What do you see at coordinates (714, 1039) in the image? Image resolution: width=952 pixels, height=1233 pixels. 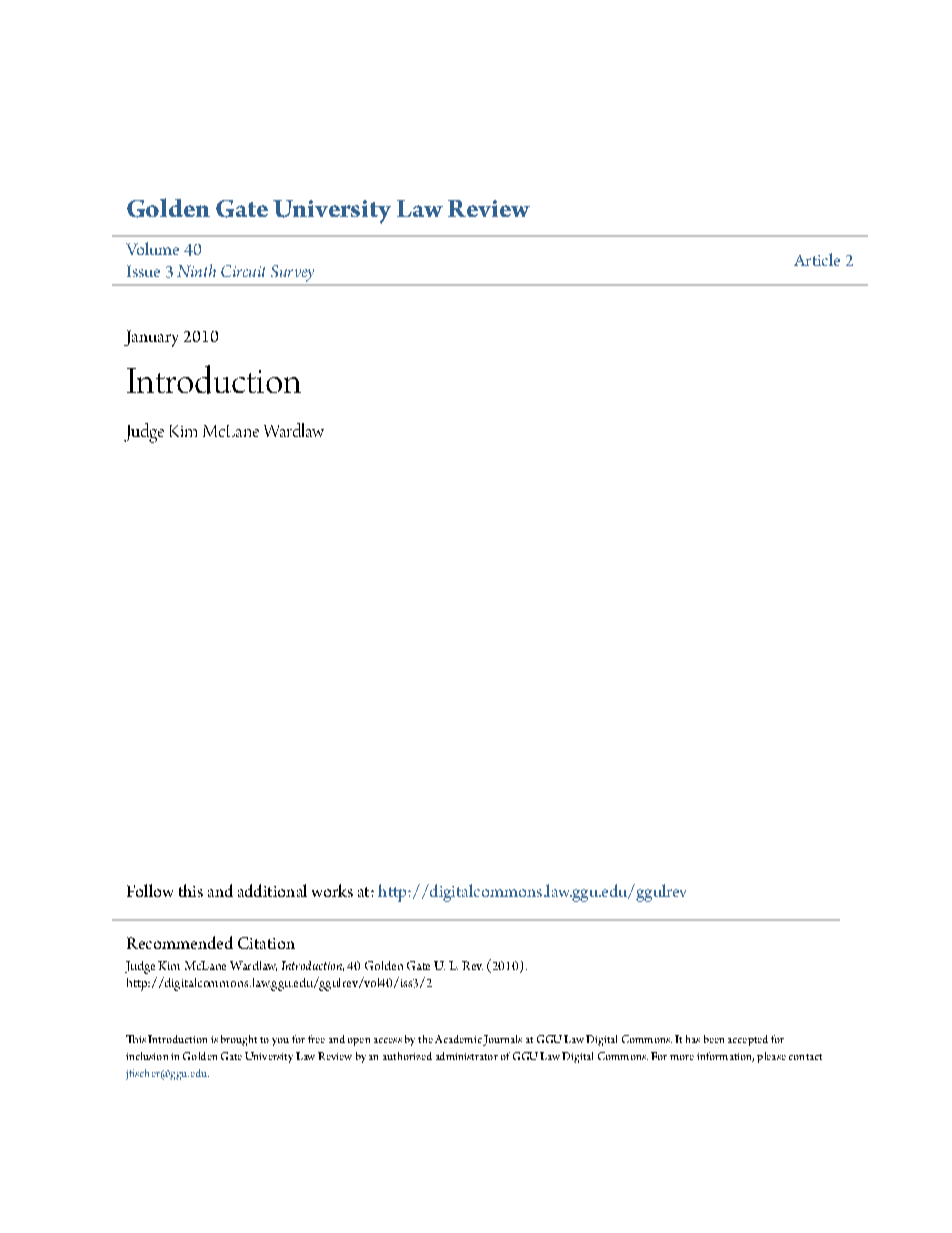 I see `been` at bounding box center [714, 1039].
